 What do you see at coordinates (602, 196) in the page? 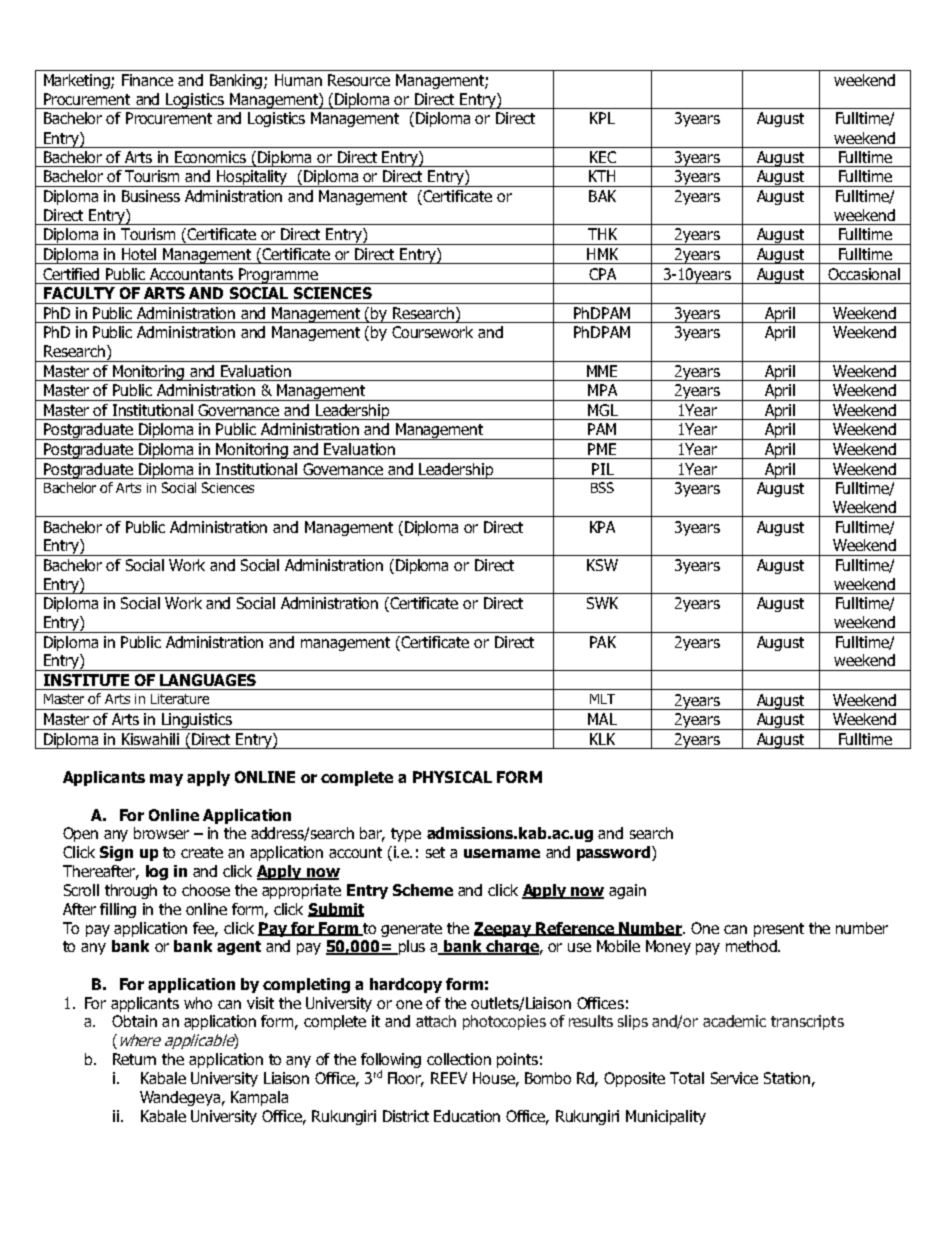
I see `BAK` at bounding box center [602, 196].
